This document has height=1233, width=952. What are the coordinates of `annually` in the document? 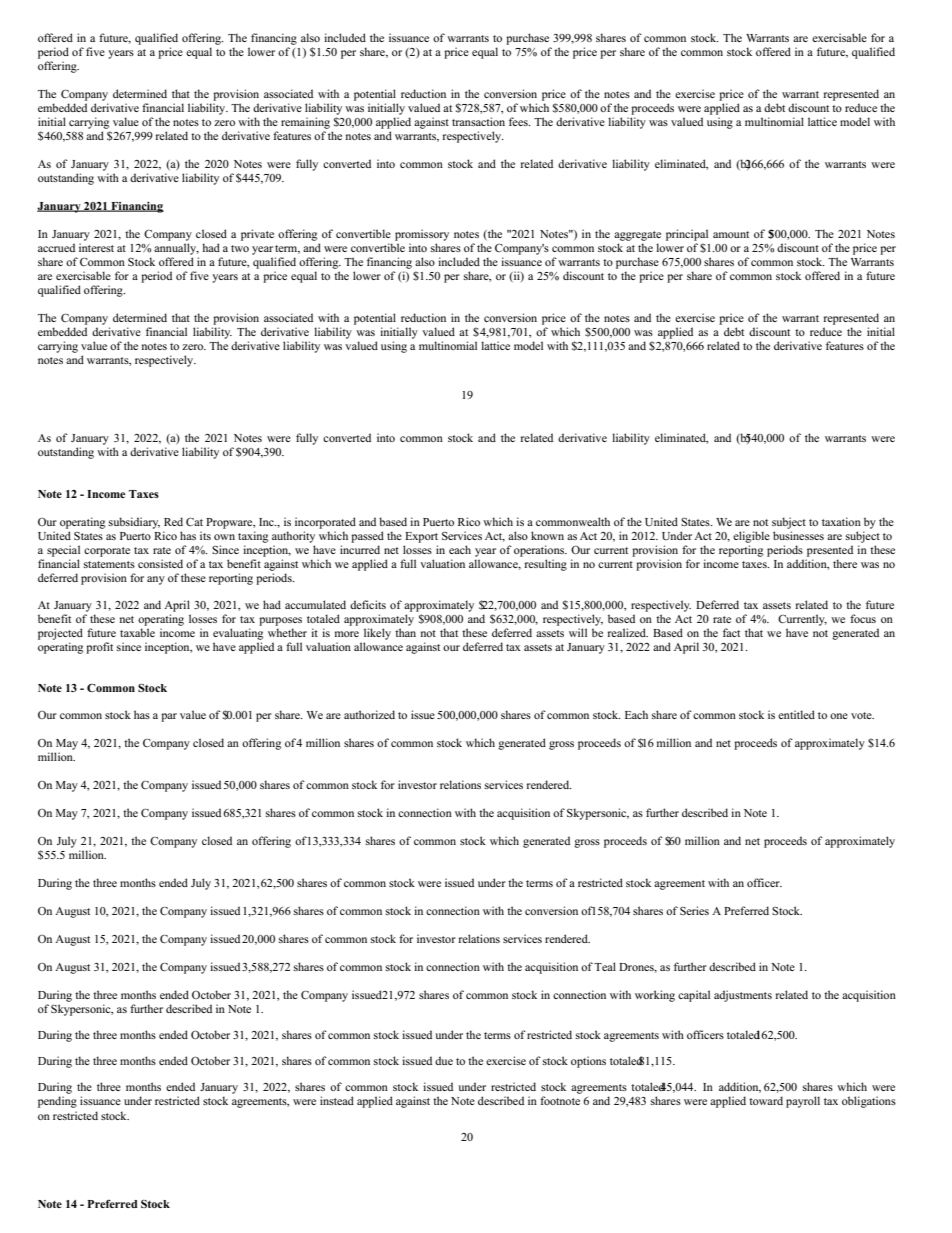 It's located at (176, 249).
